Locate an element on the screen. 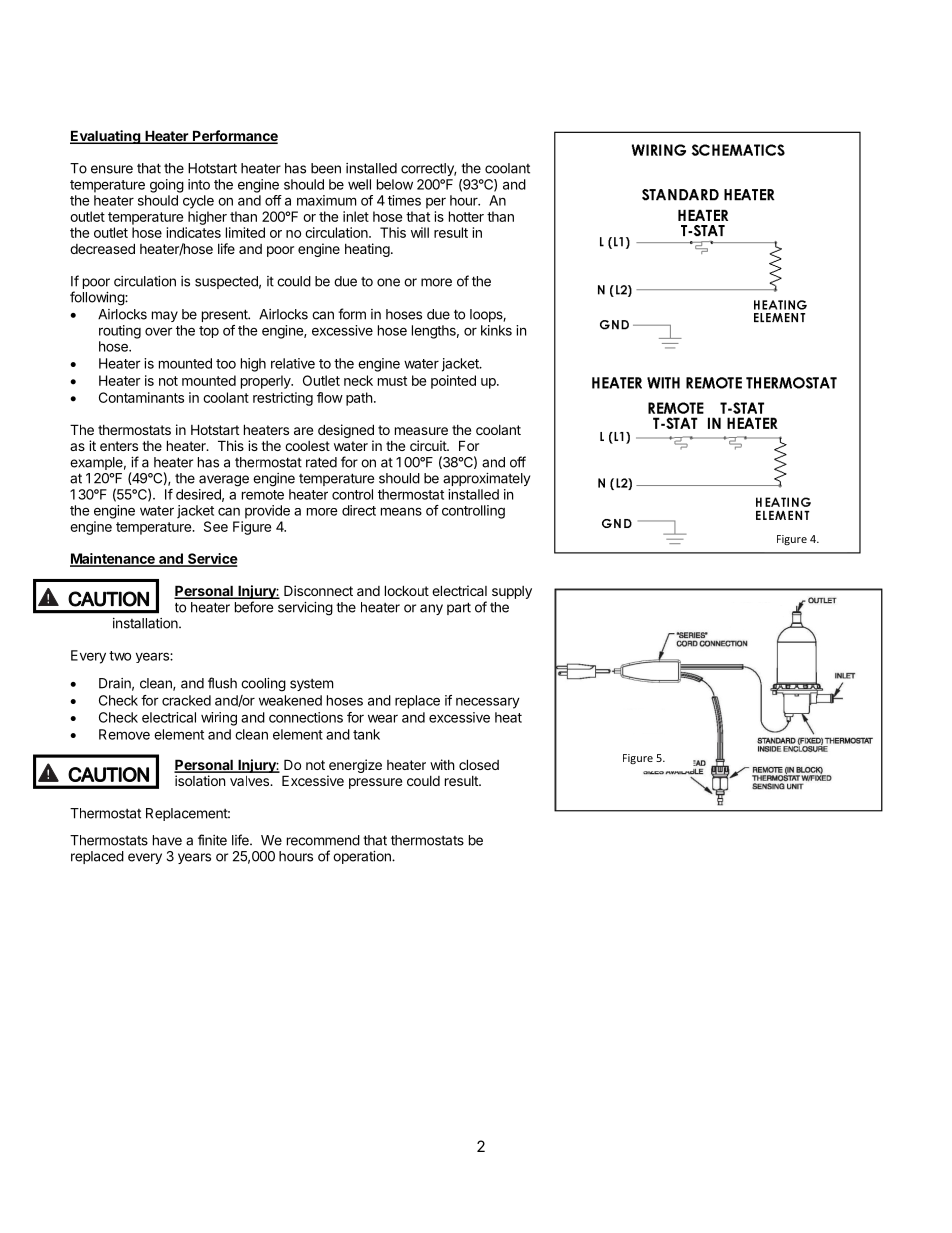 The width and height of the screenshot is (952, 1233). kinks is located at coordinates (496, 330).
